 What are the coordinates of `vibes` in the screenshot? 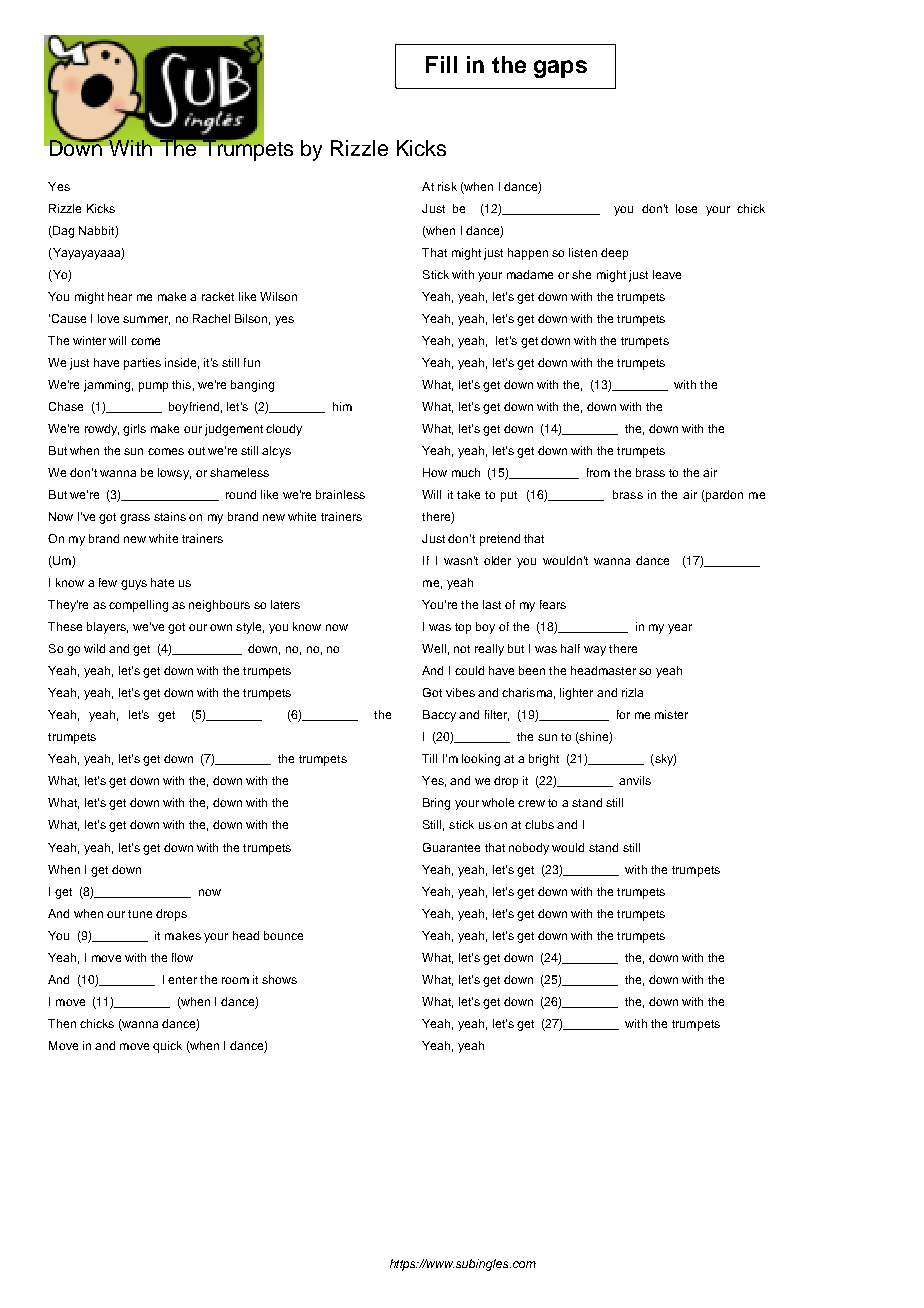 It's located at (460, 692).
